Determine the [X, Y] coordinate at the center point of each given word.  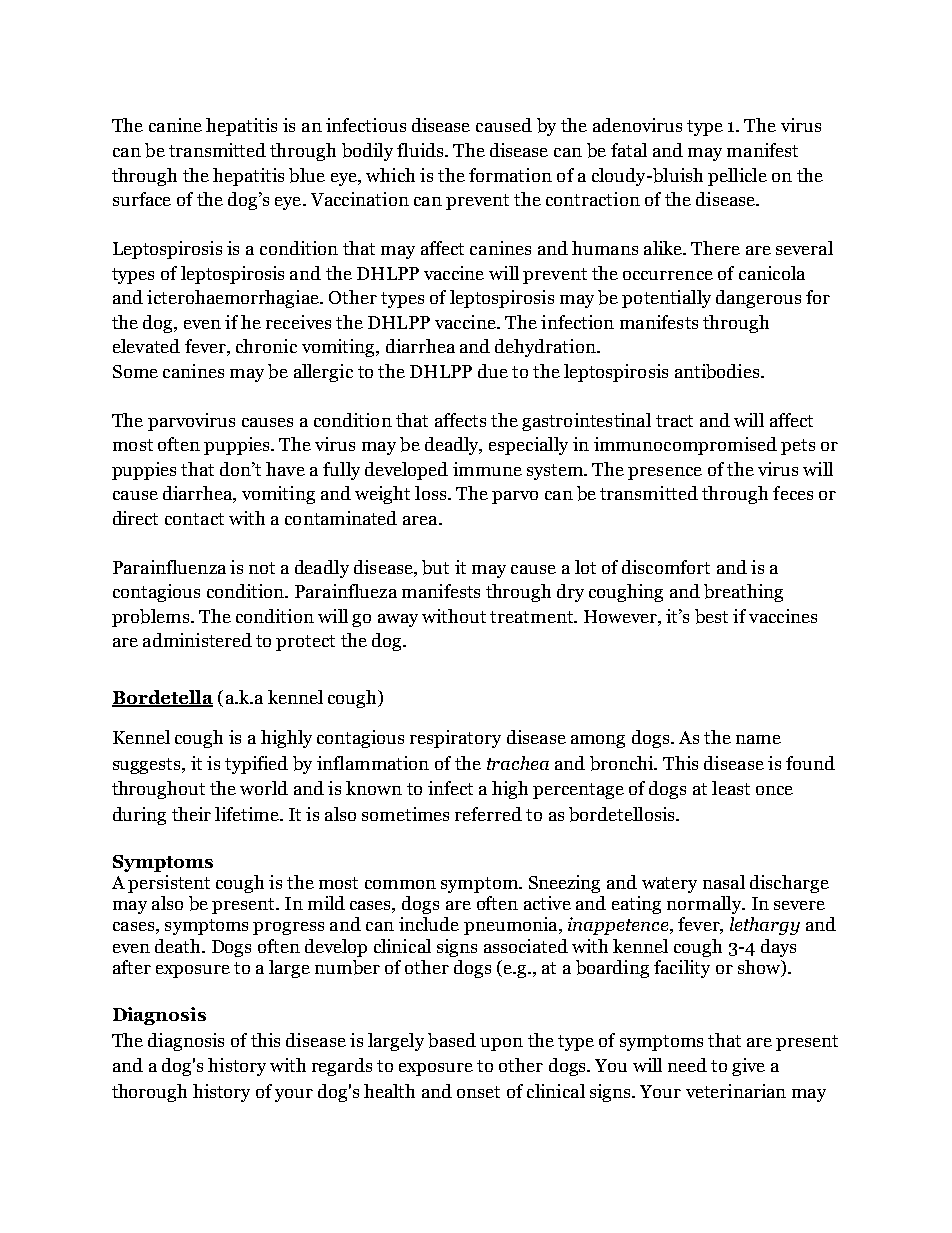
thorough [149, 1093]
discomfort [666, 567]
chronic [266, 346]
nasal [724, 882]
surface [142, 199]
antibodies [718, 371]
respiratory [455, 739]
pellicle [737, 177]
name [758, 739]
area [421, 520]
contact [194, 519]
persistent [169, 884]
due [493, 371]
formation [510, 175]
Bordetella [162, 698]
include [429, 924]
